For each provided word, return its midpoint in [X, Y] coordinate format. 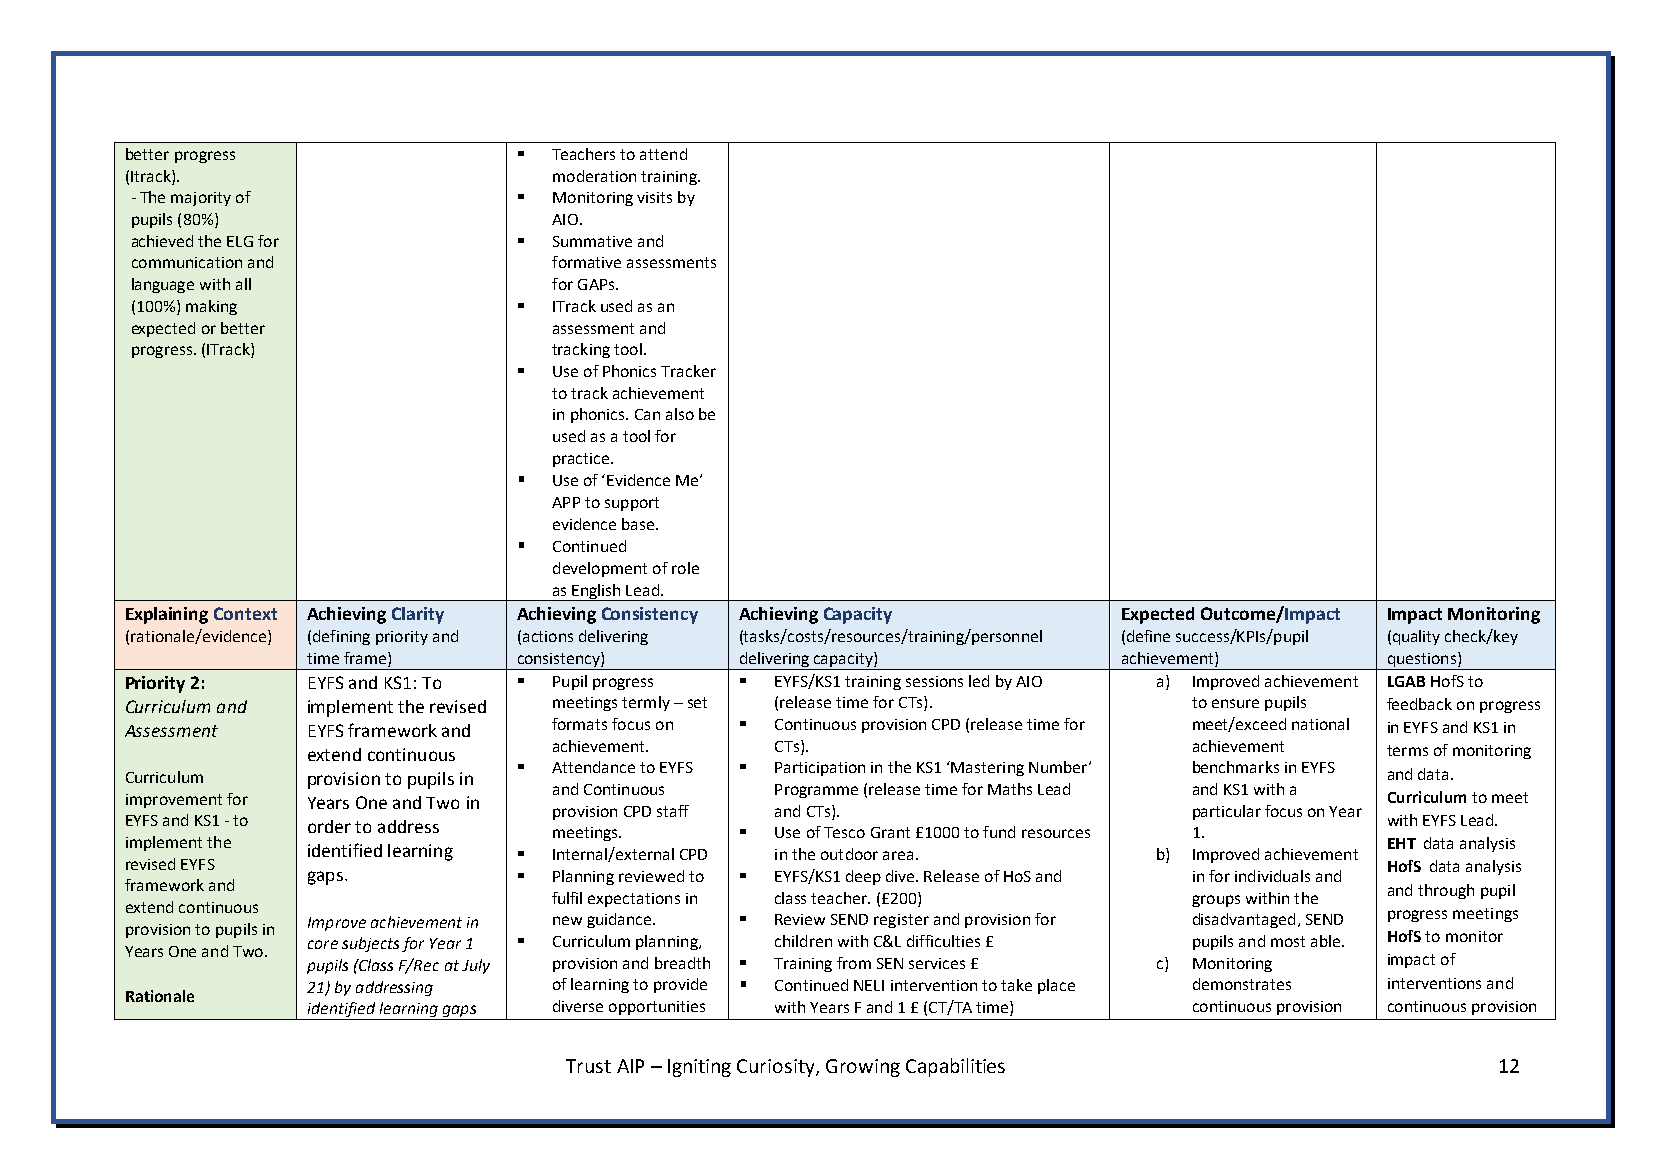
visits [654, 197]
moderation [594, 176]
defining [341, 637]
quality [1416, 637]
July [476, 966]
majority [201, 199]
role [685, 568]
